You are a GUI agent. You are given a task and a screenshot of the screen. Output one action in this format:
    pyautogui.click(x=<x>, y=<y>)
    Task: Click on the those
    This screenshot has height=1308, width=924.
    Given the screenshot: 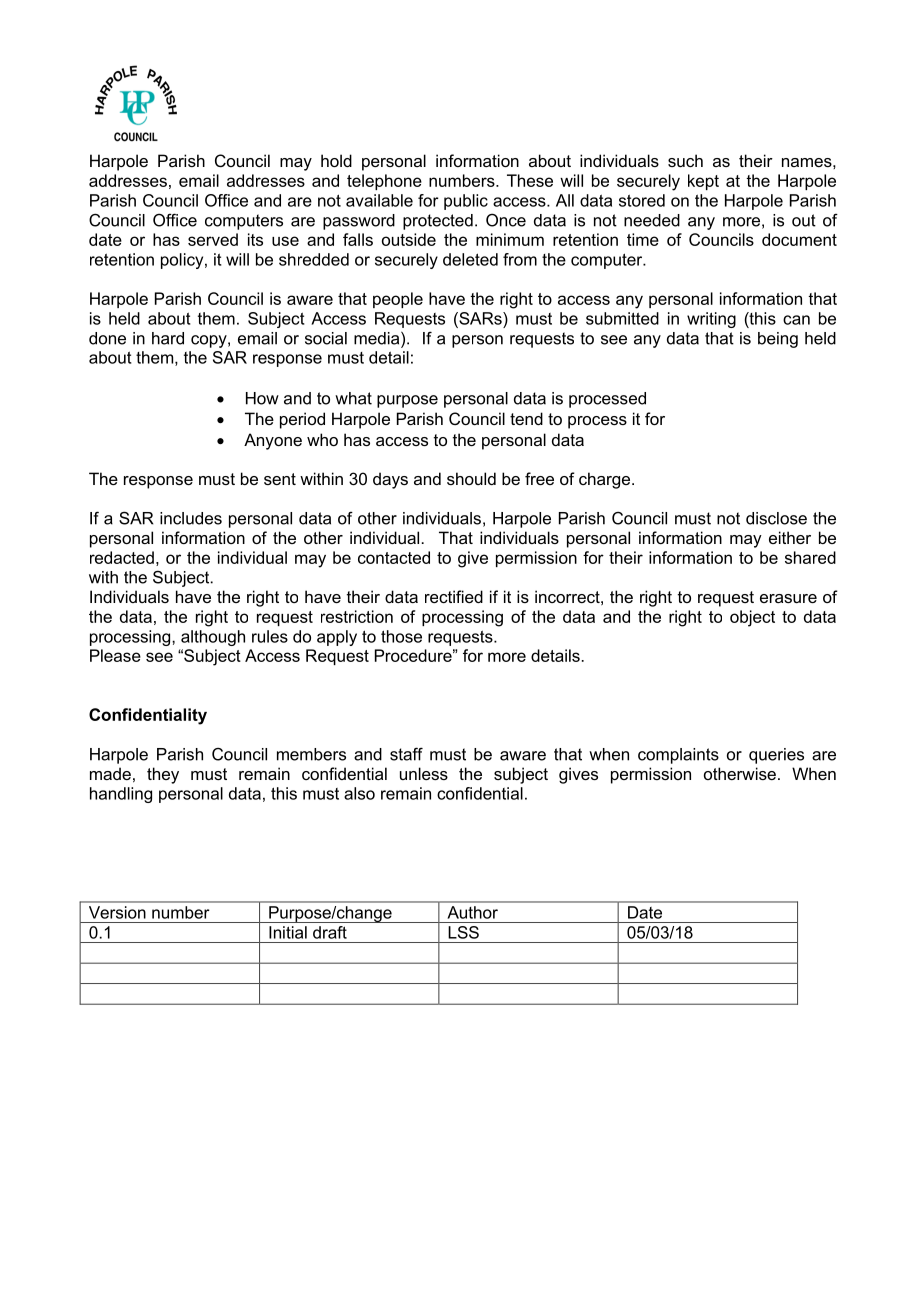 What is the action you would take?
    pyautogui.click(x=401, y=636)
